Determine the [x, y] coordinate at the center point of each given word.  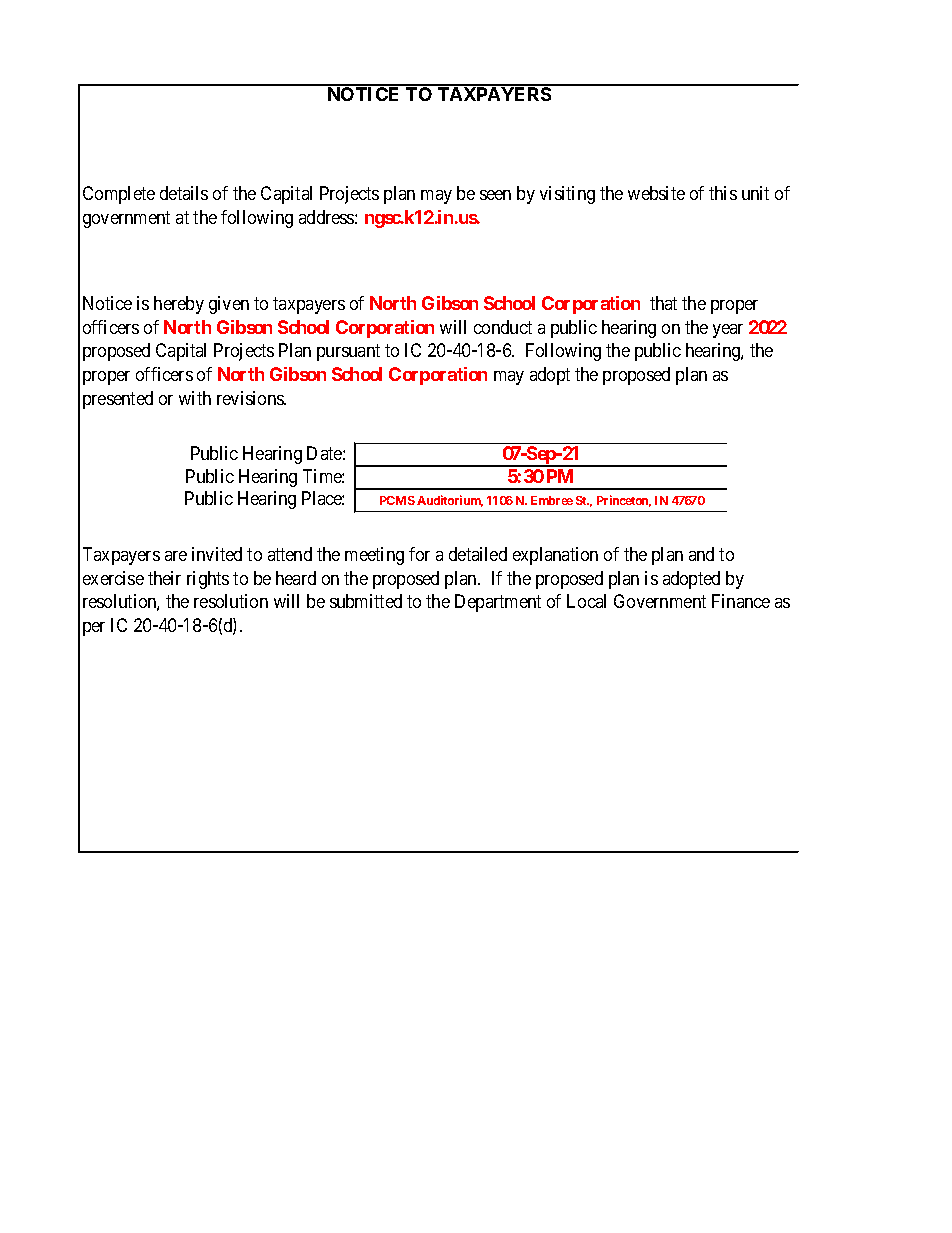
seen [495, 195]
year [728, 331]
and [701, 554]
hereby [179, 305]
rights [208, 580]
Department [498, 603]
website [656, 193]
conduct [503, 327]
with [195, 398]
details [184, 193]
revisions [251, 398]
